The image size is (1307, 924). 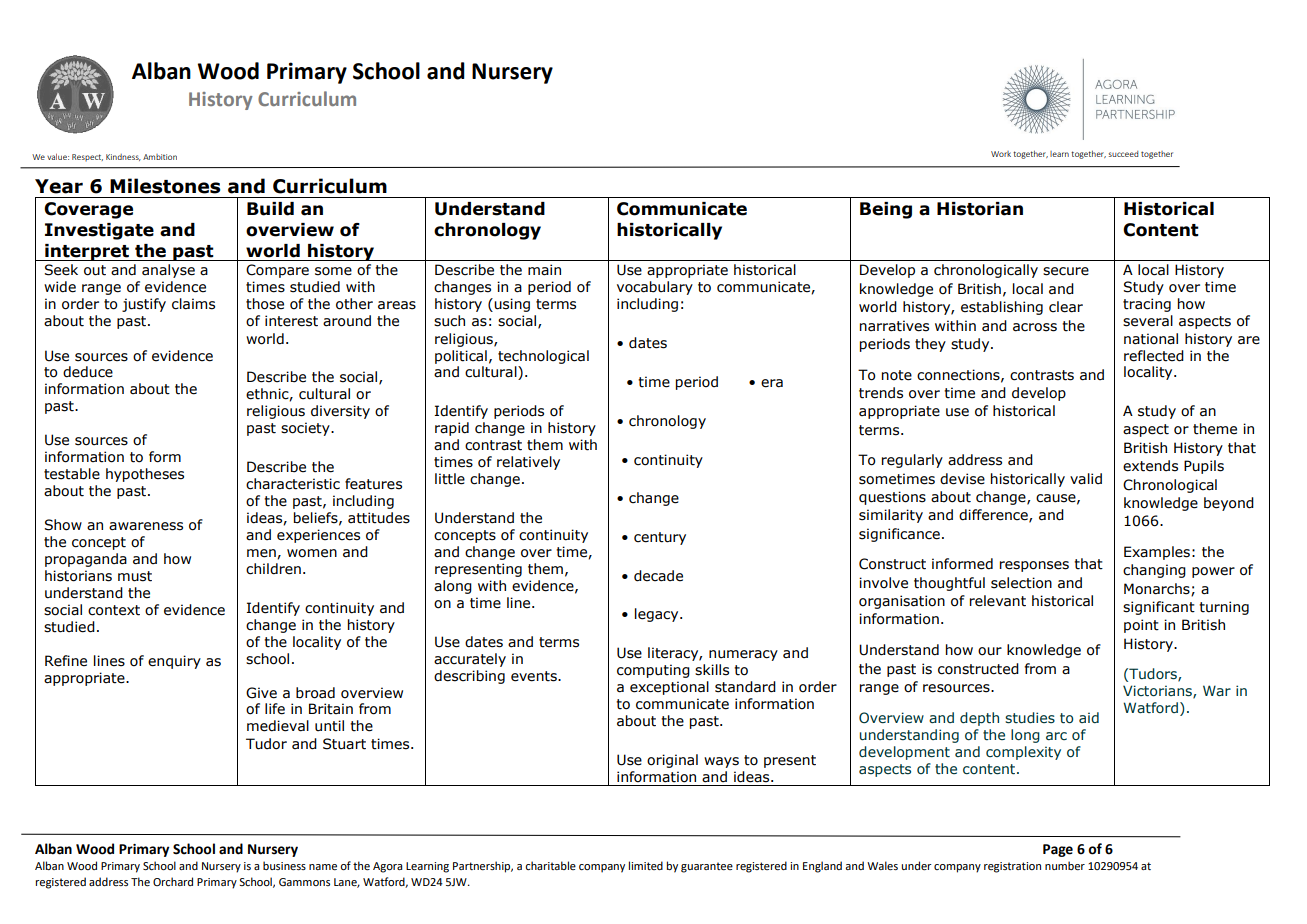 What do you see at coordinates (1065, 865) in the screenshot?
I see `number` at bounding box center [1065, 865].
